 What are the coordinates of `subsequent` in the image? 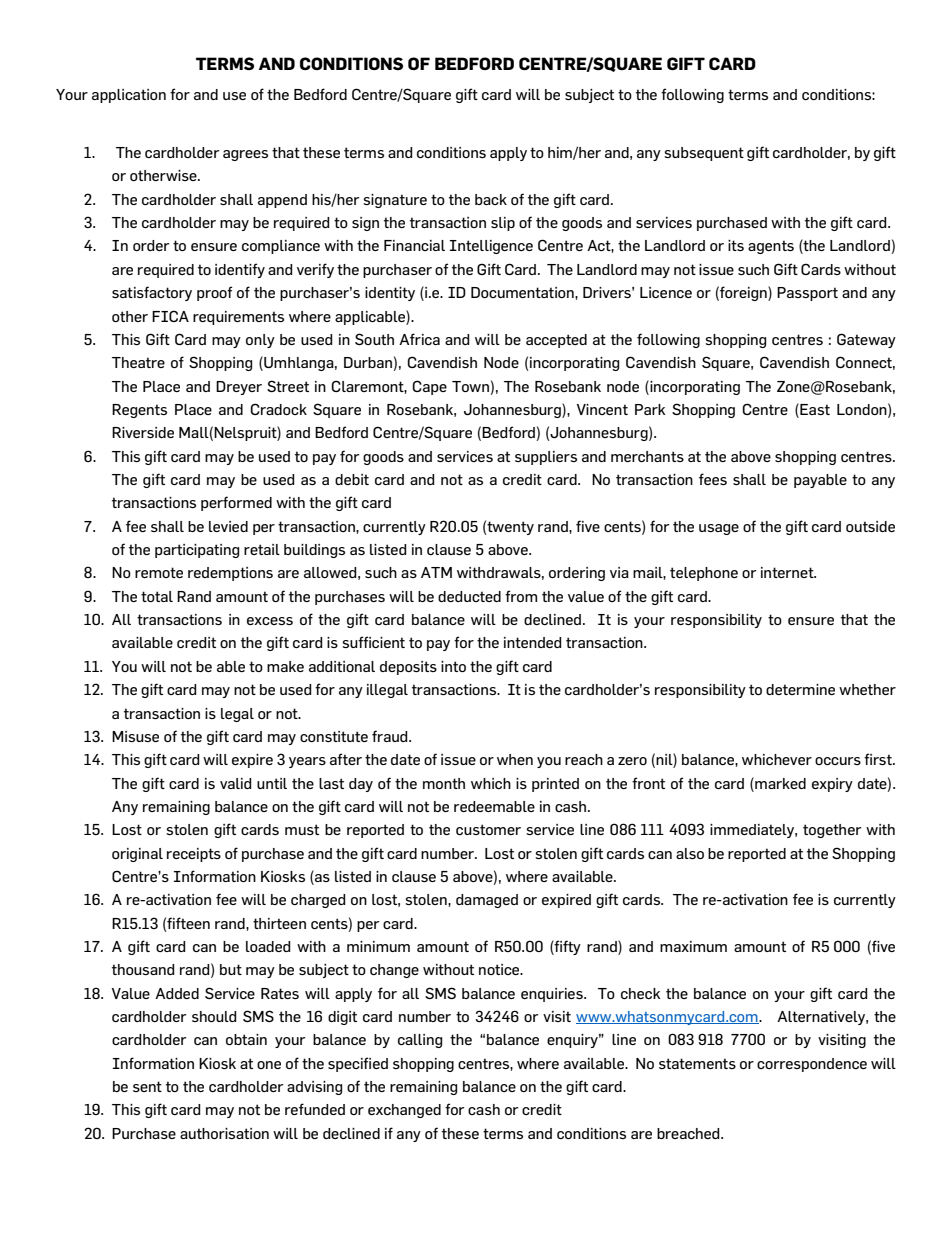 It's located at (704, 154).
